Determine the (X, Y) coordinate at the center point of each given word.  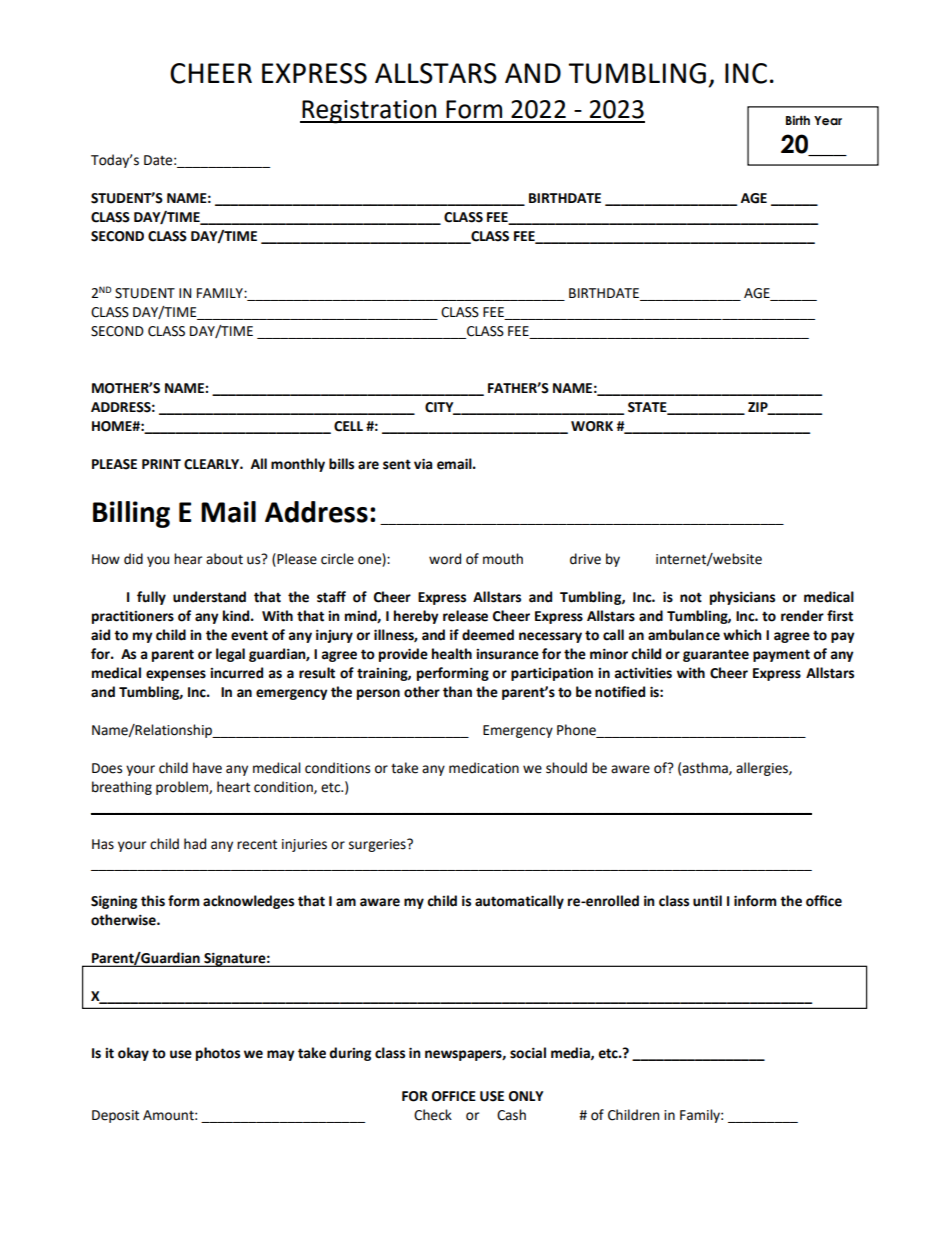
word (445, 559)
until (707, 901)
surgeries (378, 845)
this (153, 901)
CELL (348, 426)
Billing (131, 514)
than (457, 692)
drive (585, 559)
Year (828, 120)
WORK (592, 426)
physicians (742, 598)
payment (781, 655)
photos (218, 1054)
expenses (176, 675)
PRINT (161, 464)
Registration (369, 112)
